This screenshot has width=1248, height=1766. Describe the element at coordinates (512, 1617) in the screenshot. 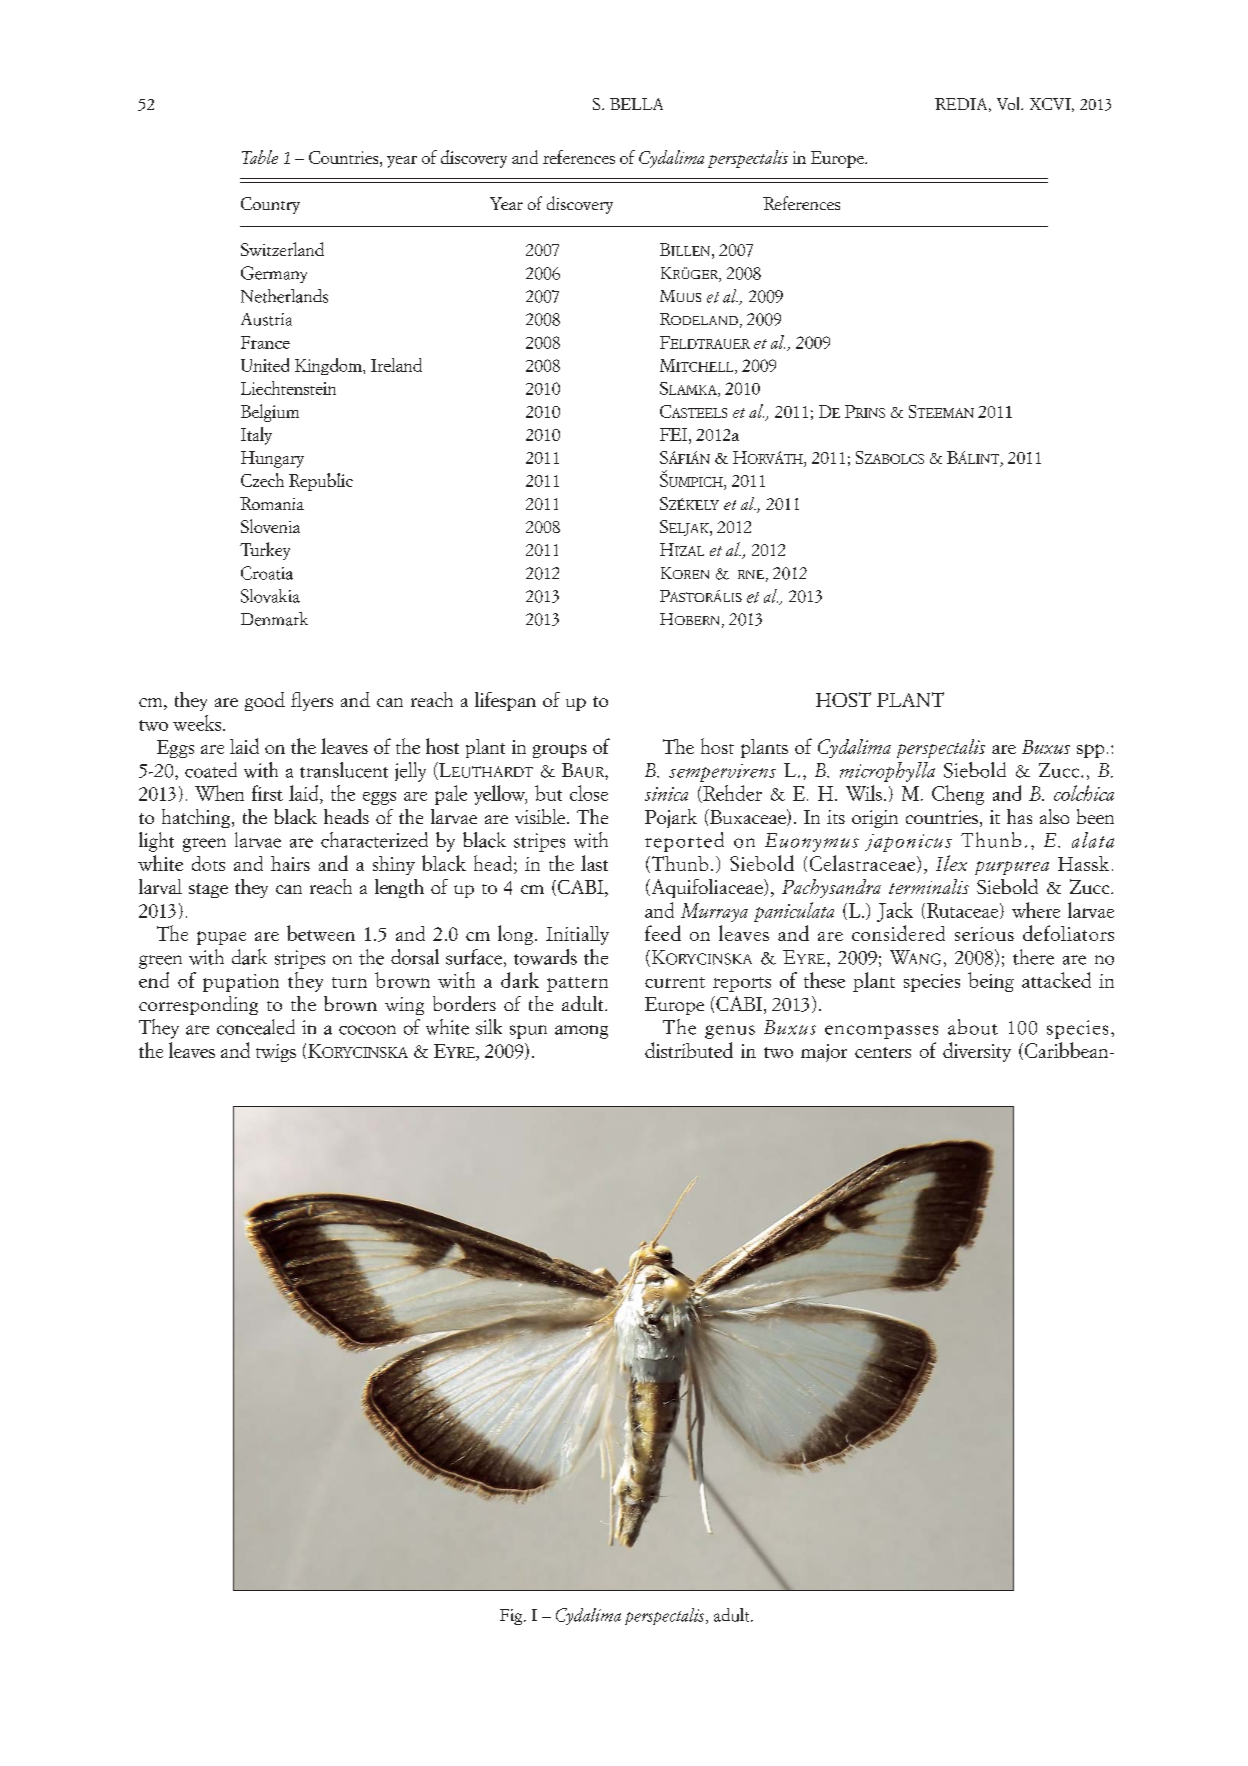

I see `Fig` at that location.
